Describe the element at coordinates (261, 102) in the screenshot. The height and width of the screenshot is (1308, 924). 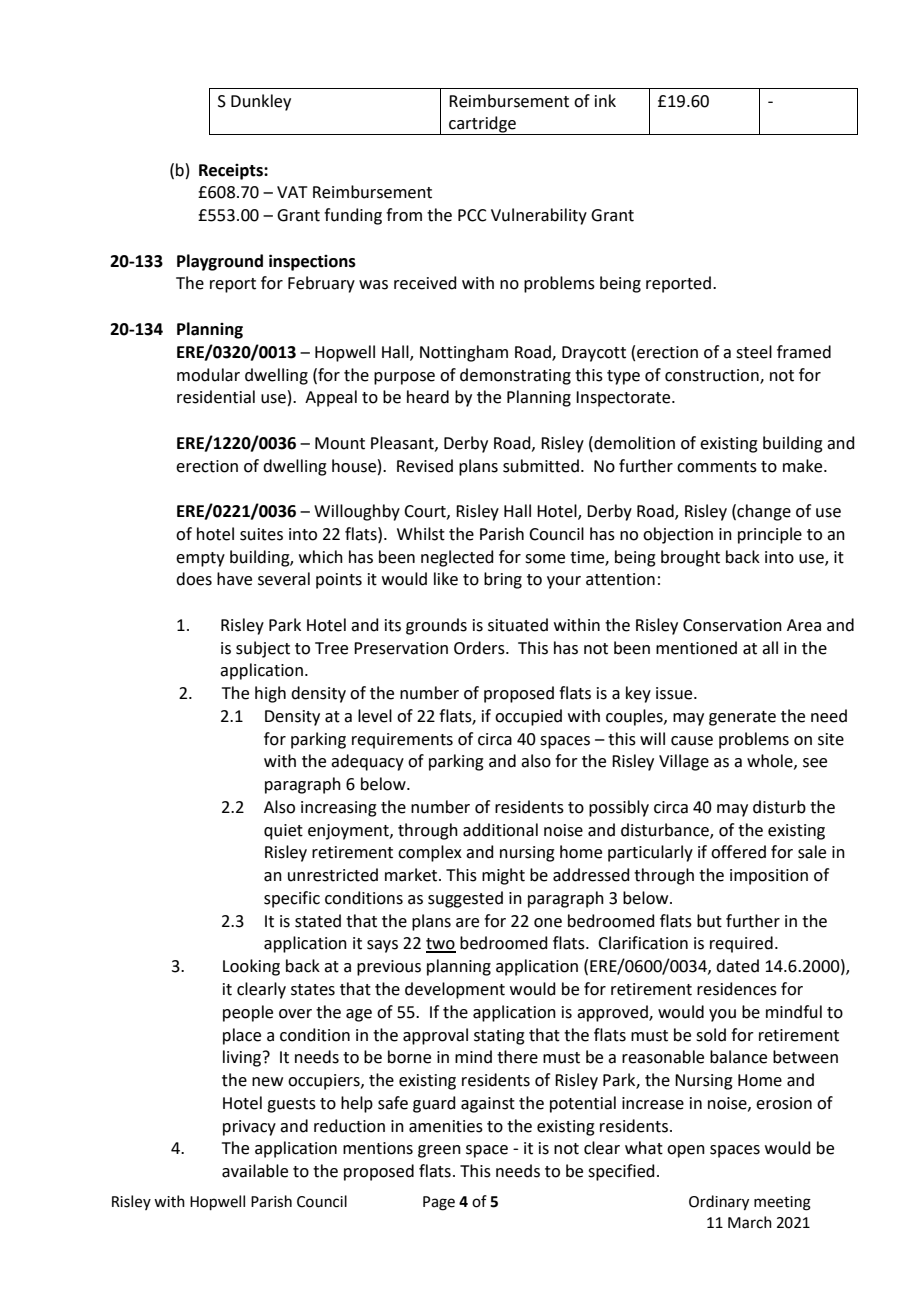
I see `Dunkley` at that location.
